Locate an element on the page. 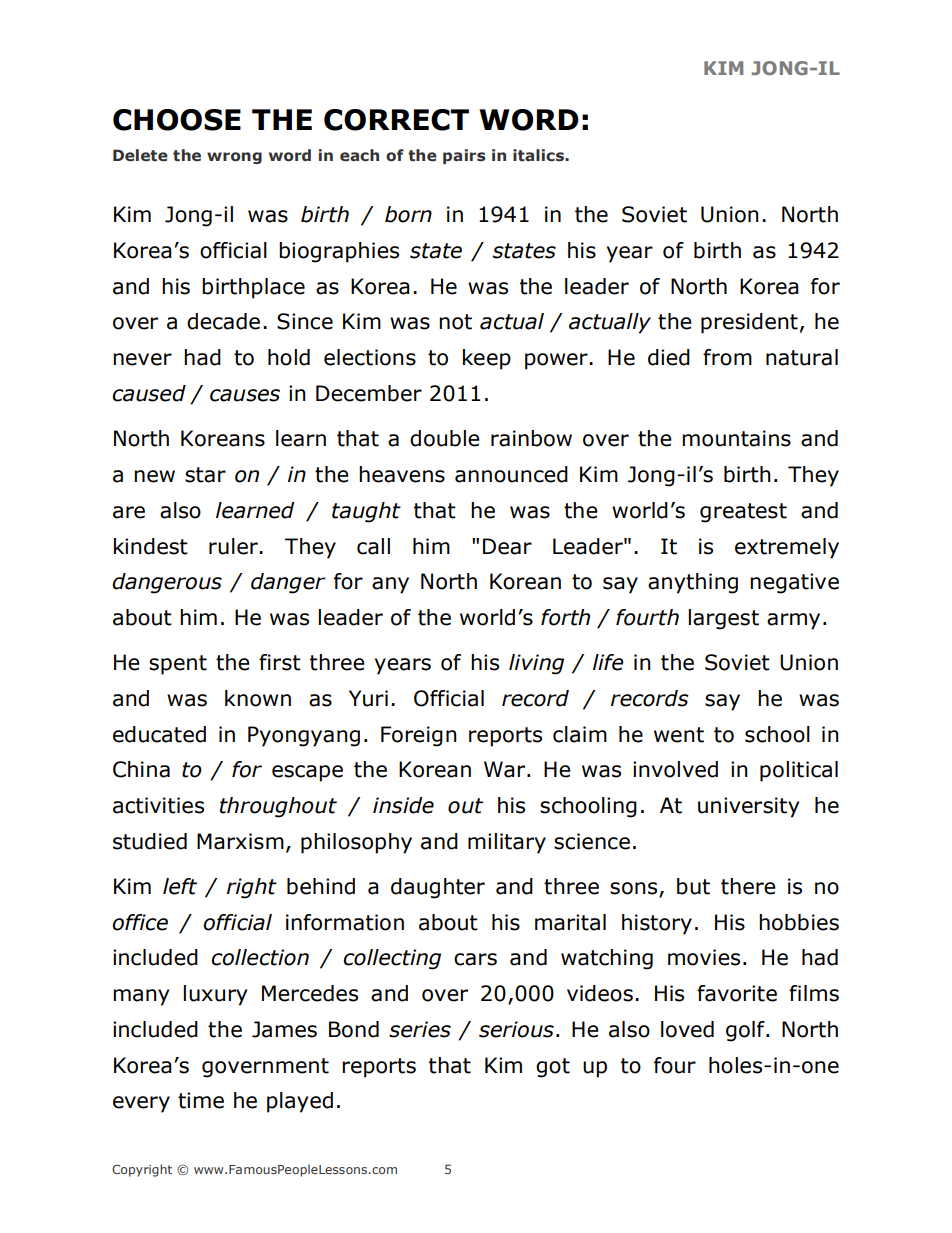 Image resolution: width=952 pixels, height=1233 pixels. involved is located at coordinates (675, 769).
